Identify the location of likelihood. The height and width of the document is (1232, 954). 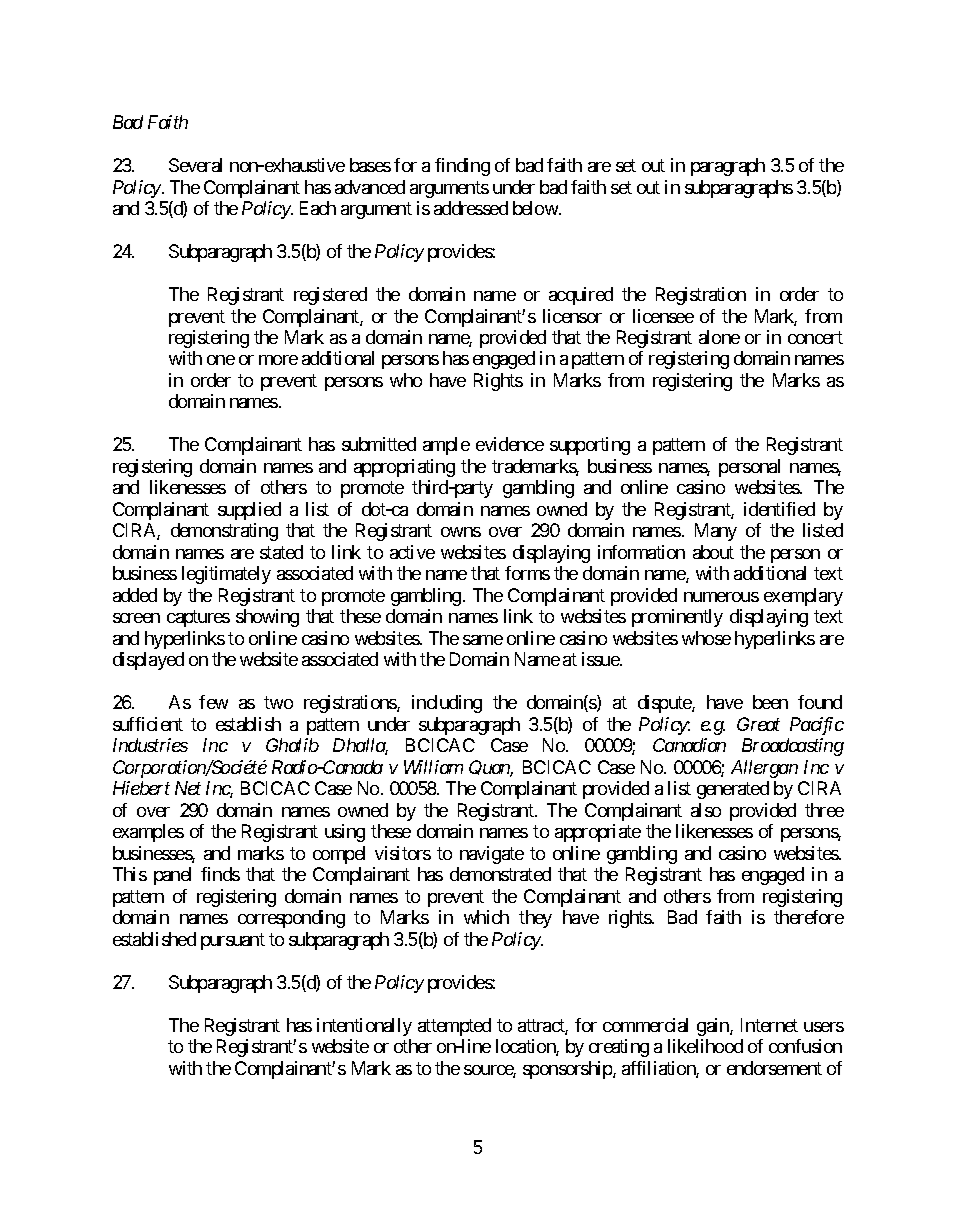
(705, 1046).
